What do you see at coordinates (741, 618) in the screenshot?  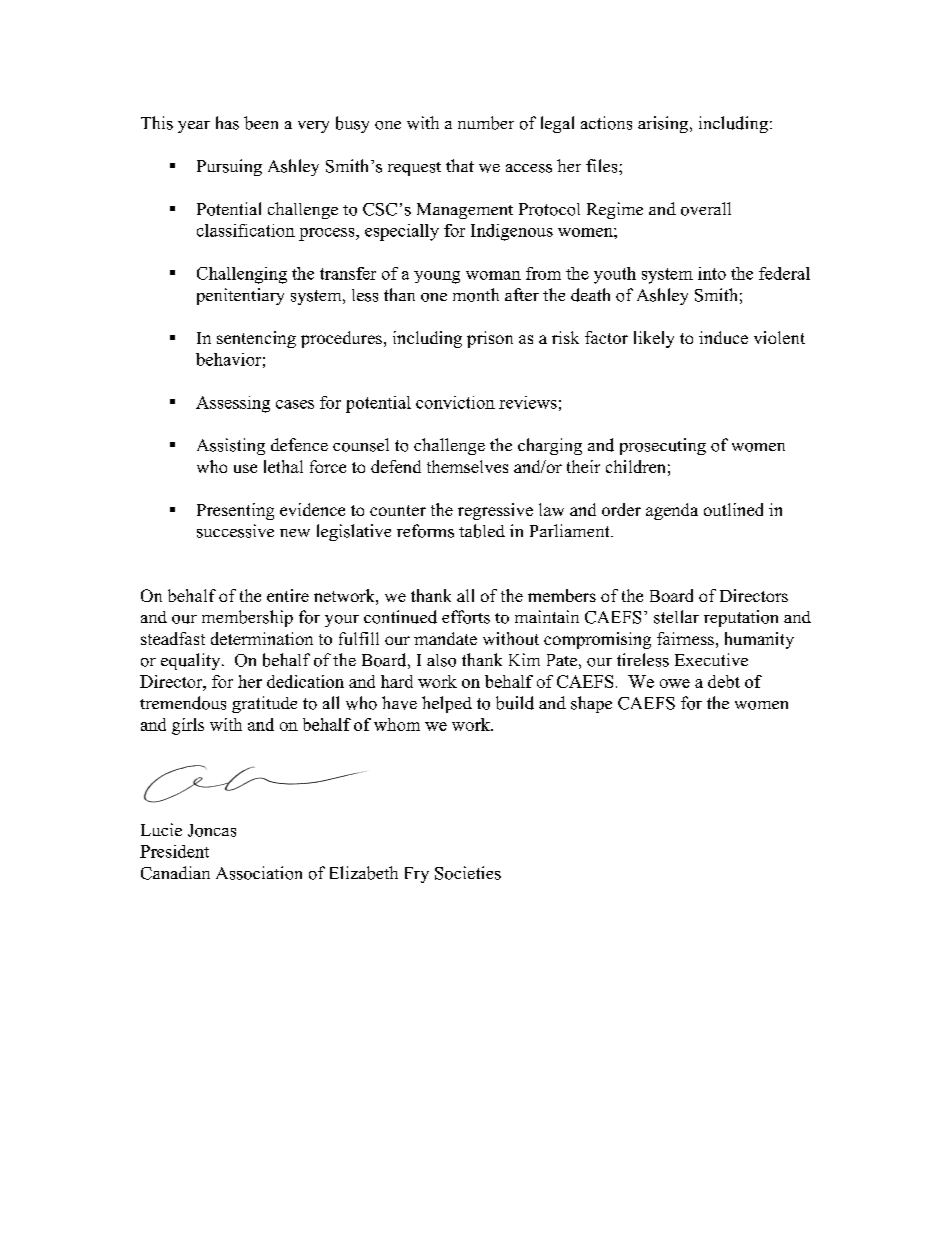 I see `reputation` at bounding box center [741, 618].
